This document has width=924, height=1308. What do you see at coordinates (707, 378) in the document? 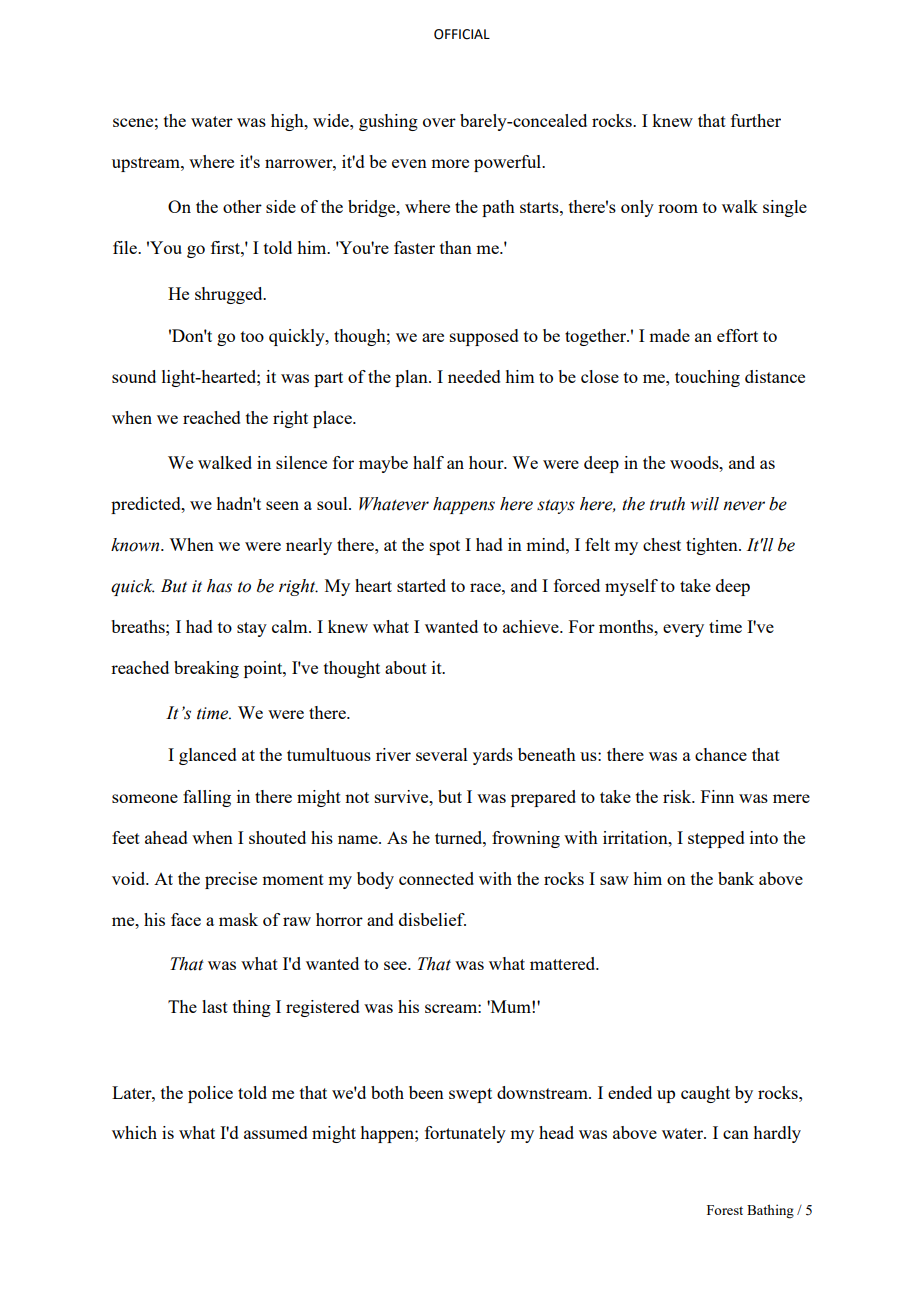
I see `touching` at bounding box center [707, 378].
